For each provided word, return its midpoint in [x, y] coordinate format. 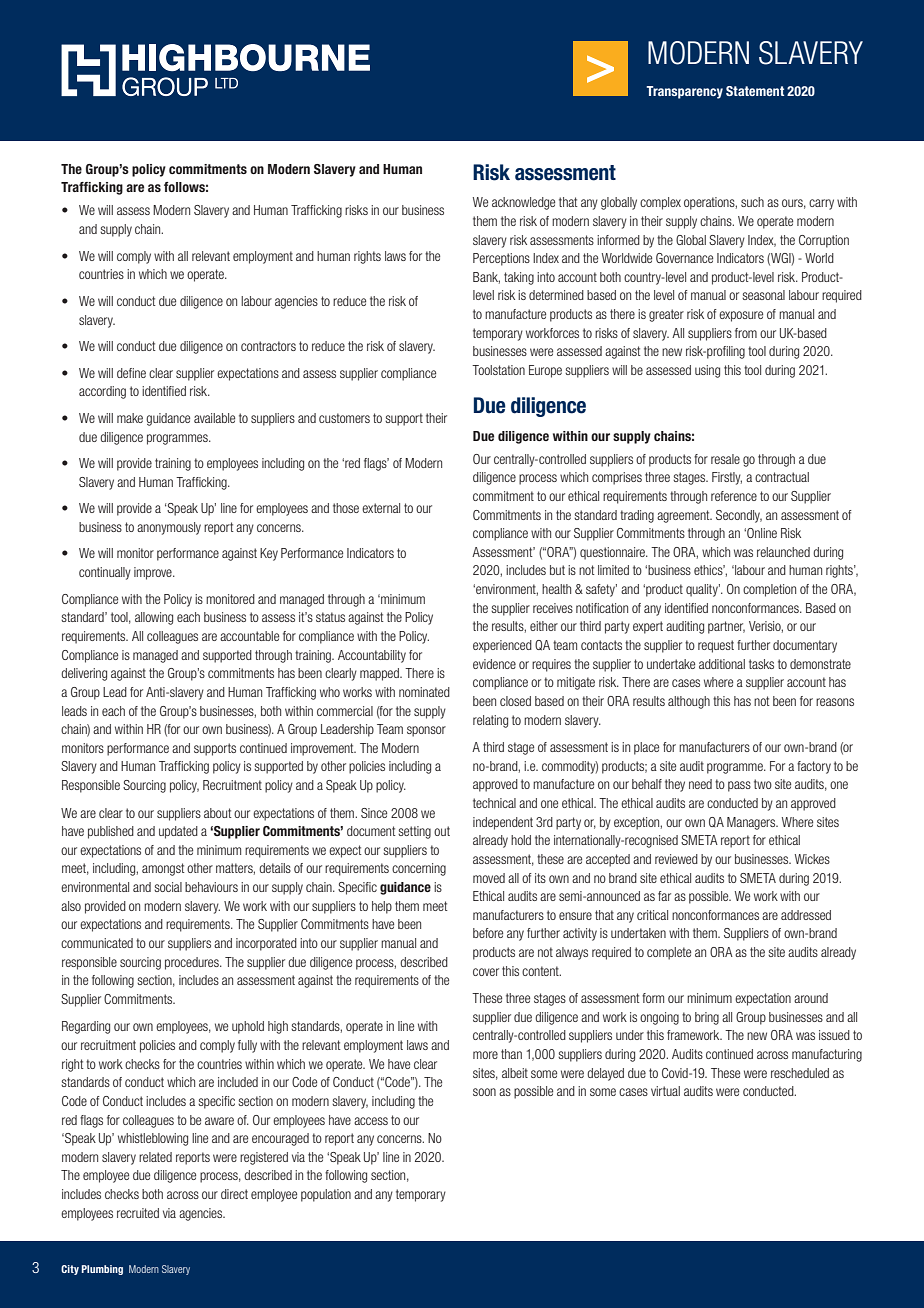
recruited [138, 1213]
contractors [268, 346]
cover [486, 972]
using [707, 371]
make [130, 418]
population [326, 1195]
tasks [761, 664]
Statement [755, 91]
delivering [84, 674]
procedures [193, 963]
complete [669, 953]
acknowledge [523, 203]
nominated [424, 692]
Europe [545, 371]
